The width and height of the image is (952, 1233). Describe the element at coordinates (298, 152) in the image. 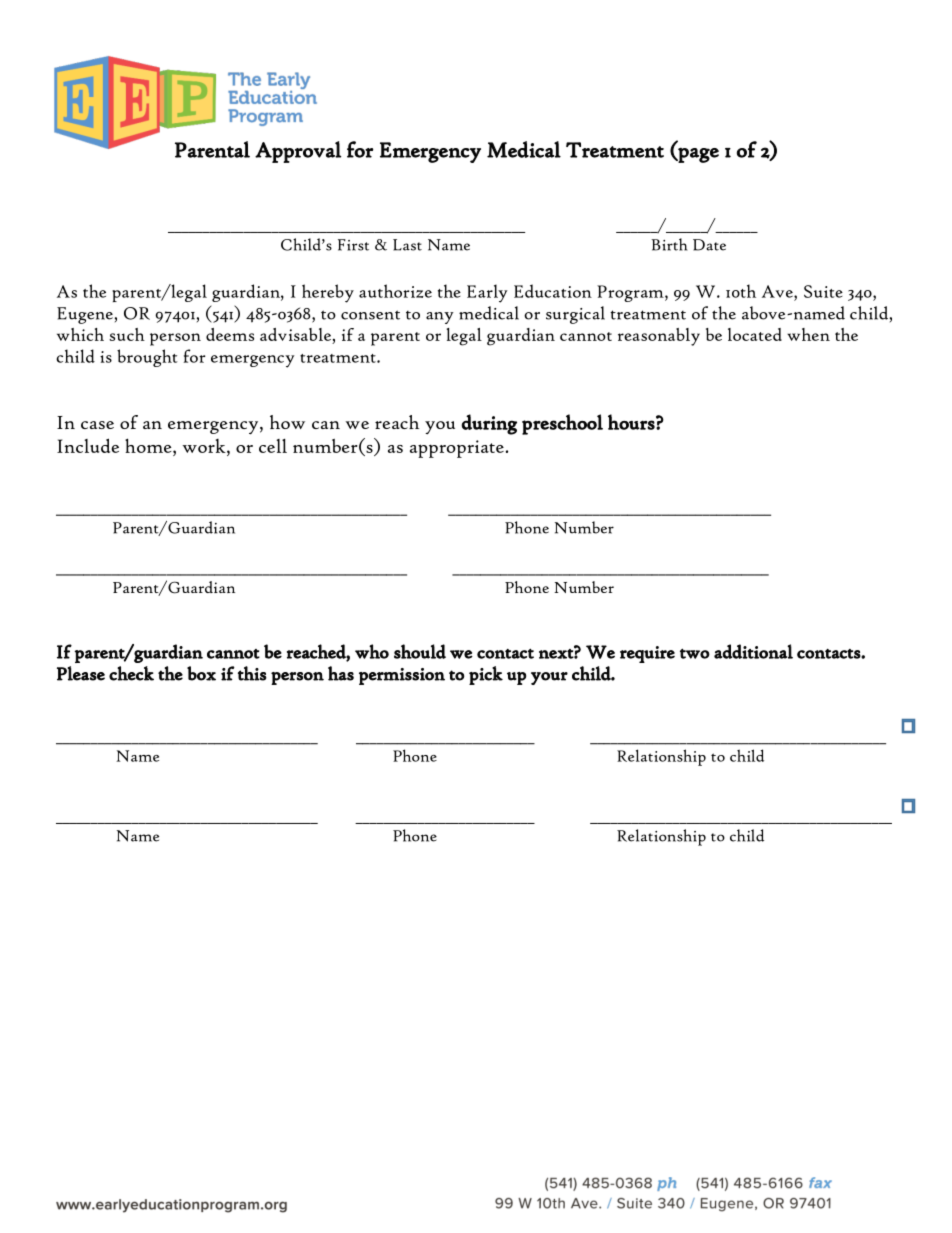

I see `Approval` at that location.
